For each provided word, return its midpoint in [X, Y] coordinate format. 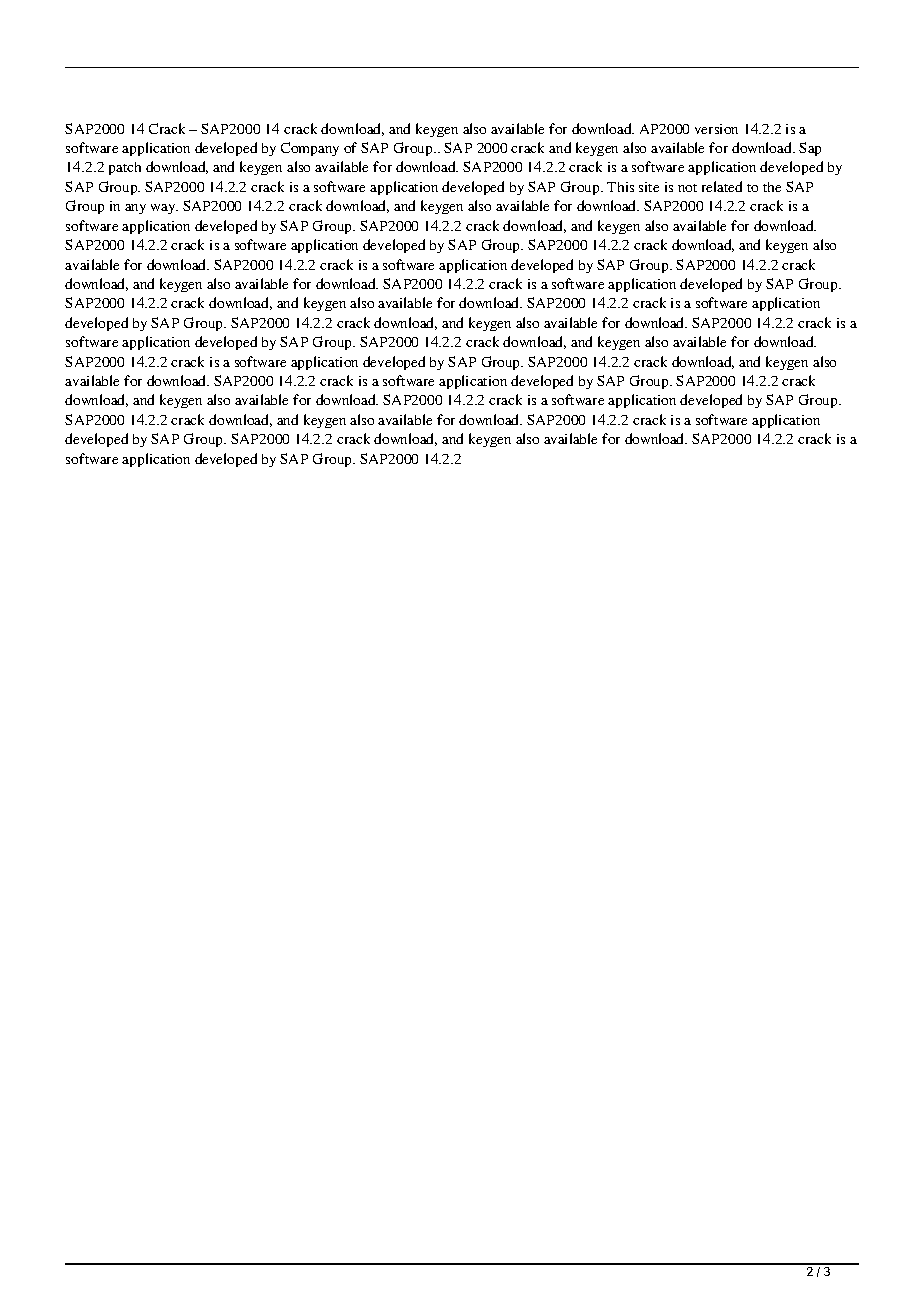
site [649, 187]
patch [125, 168]
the [772, 187]
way [164, 209]
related [722, 186]
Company [310, 149]
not [687, 188]
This [620, 187]
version [716, 129]
